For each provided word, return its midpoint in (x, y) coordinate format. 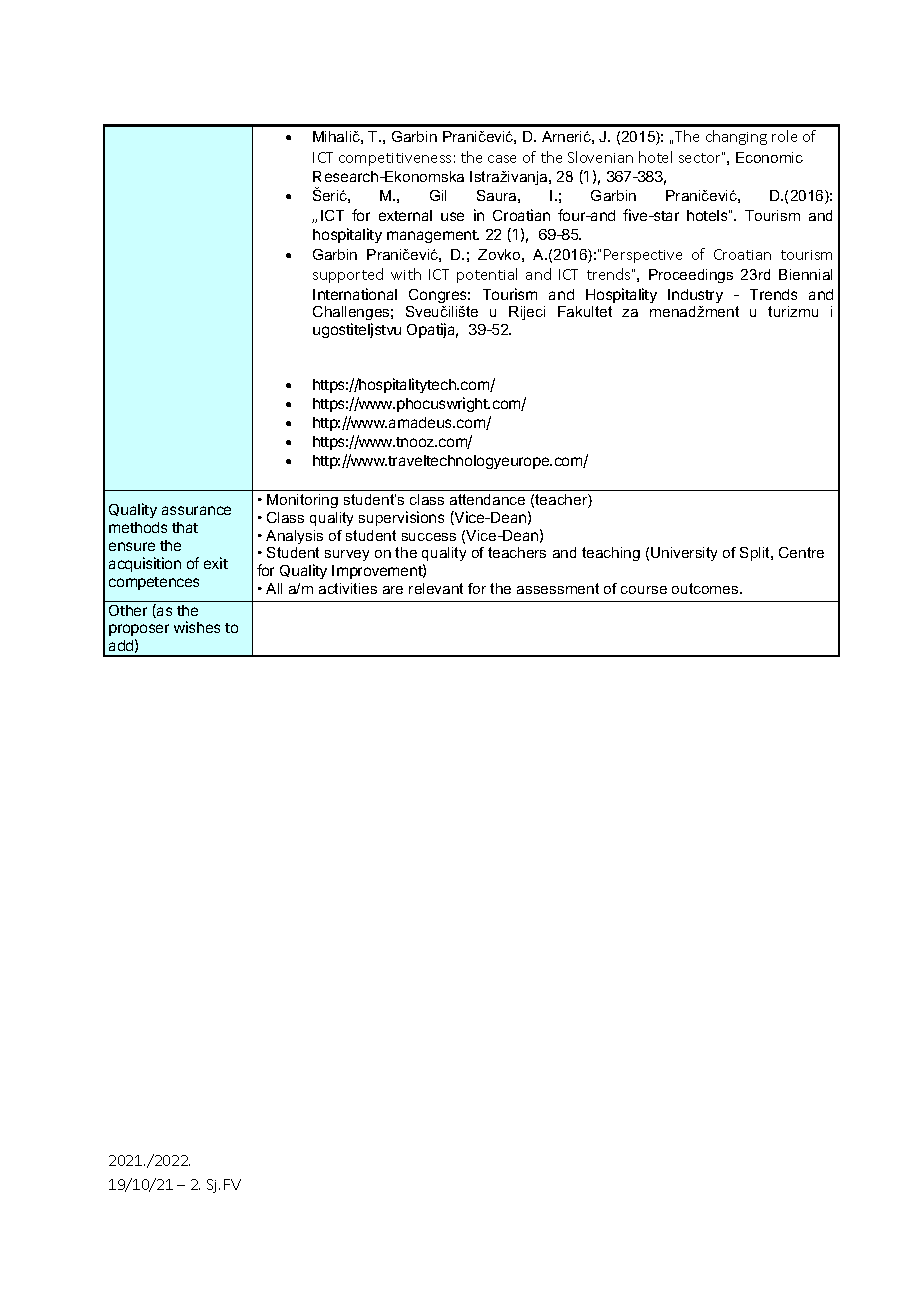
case (502, 159)
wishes (197, 627)
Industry (695, 296)
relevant (436, 588)
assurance (196, 510)
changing (736, 137)
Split (756, 554)
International (355, 294)
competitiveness (395, 159)
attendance (487, 499)
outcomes (706, 588)
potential (487, 275)
